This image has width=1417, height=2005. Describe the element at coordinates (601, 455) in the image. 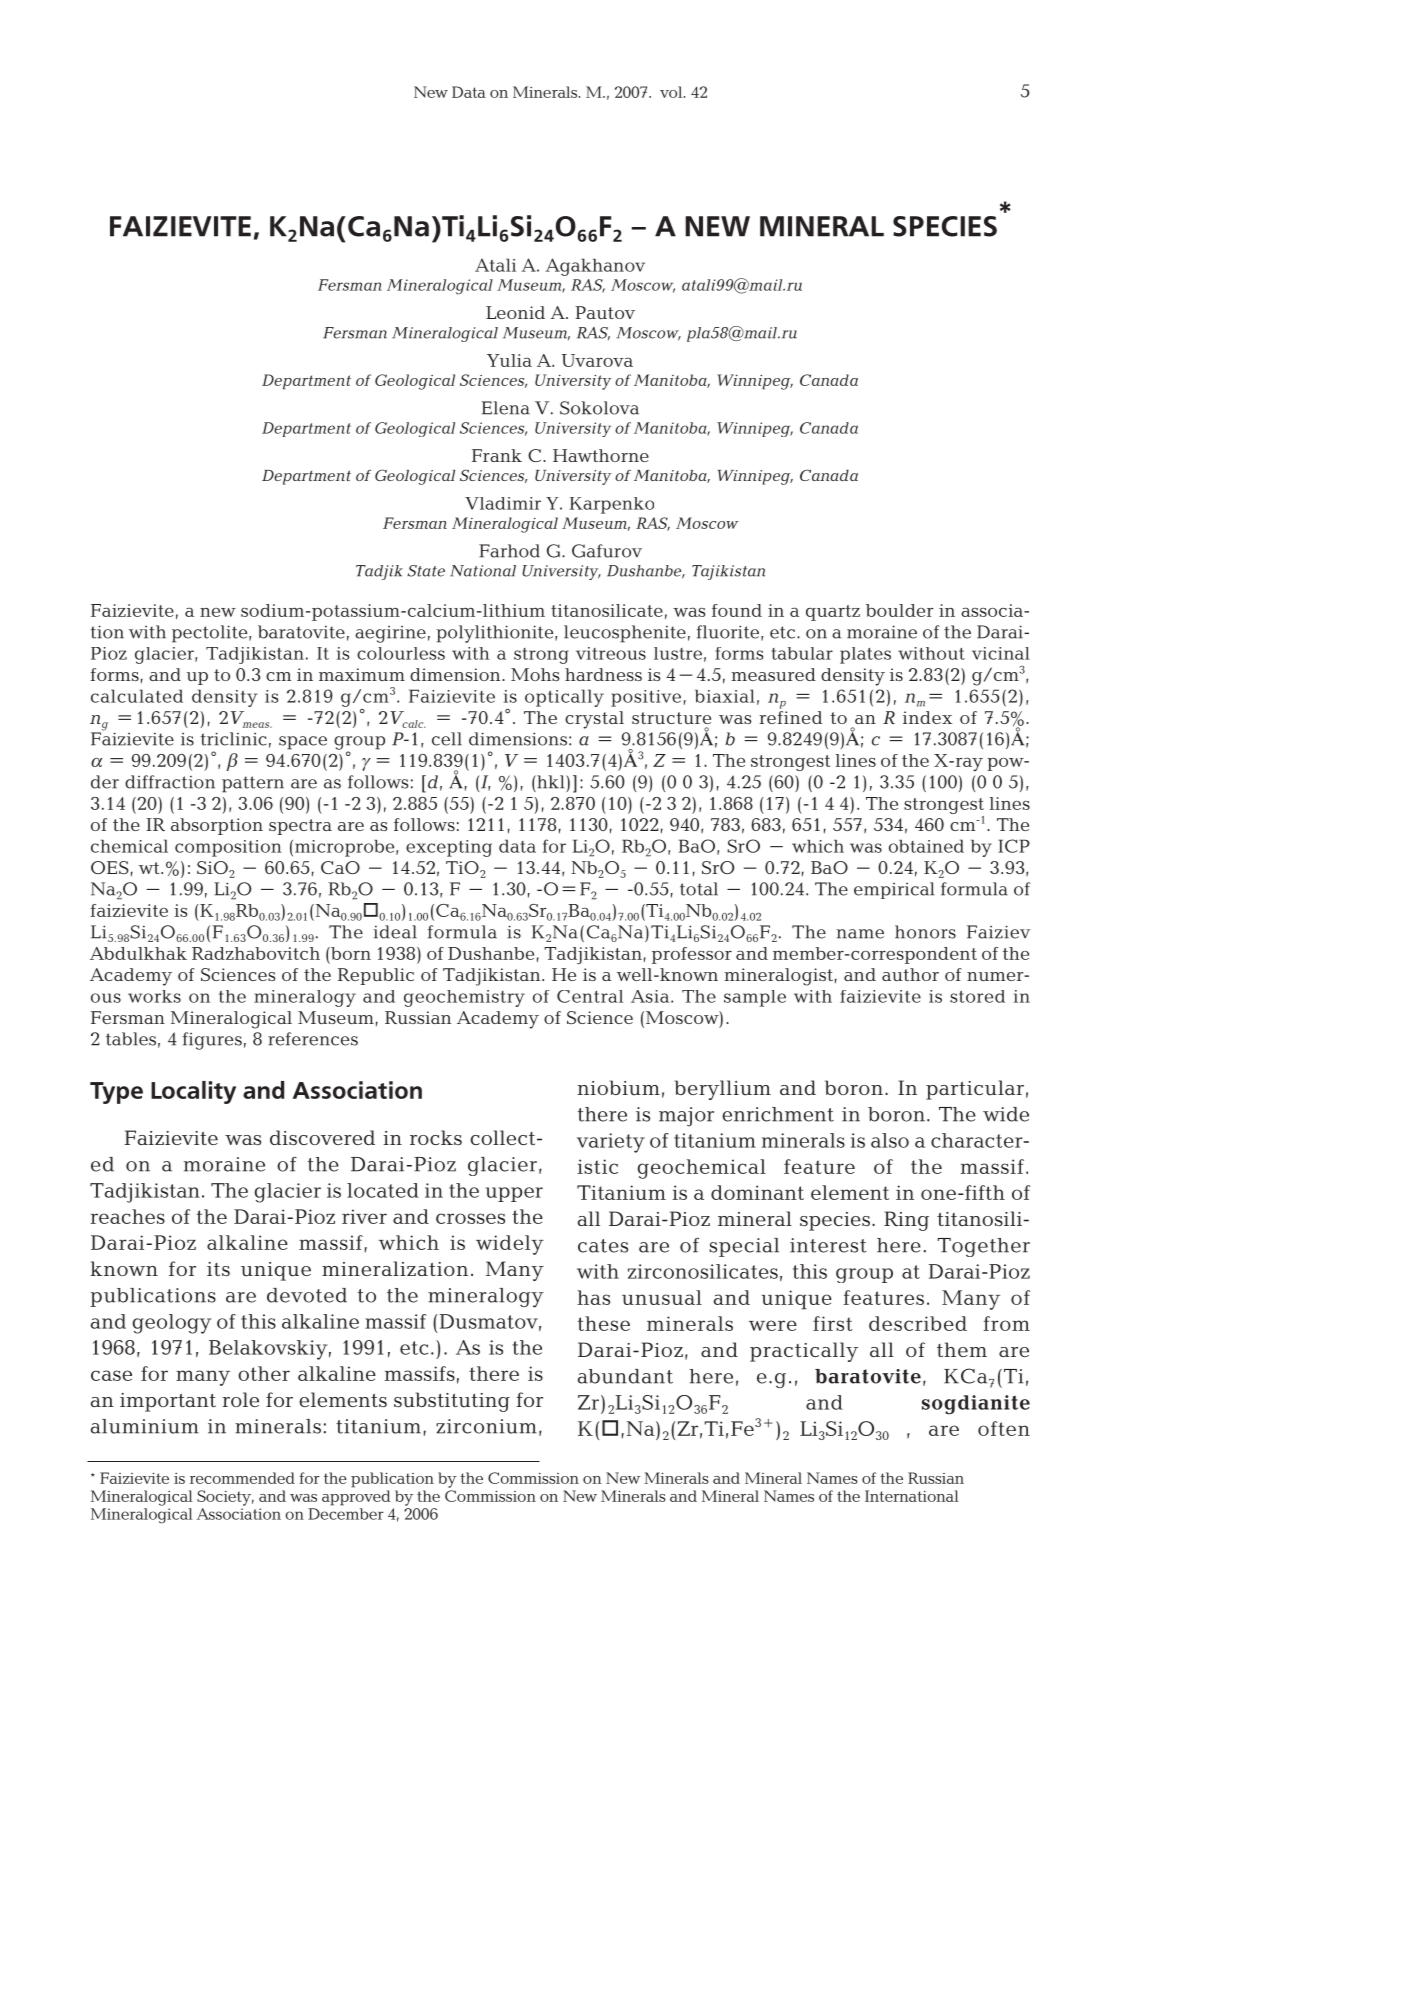

I see `Hawthorne` at that location.
